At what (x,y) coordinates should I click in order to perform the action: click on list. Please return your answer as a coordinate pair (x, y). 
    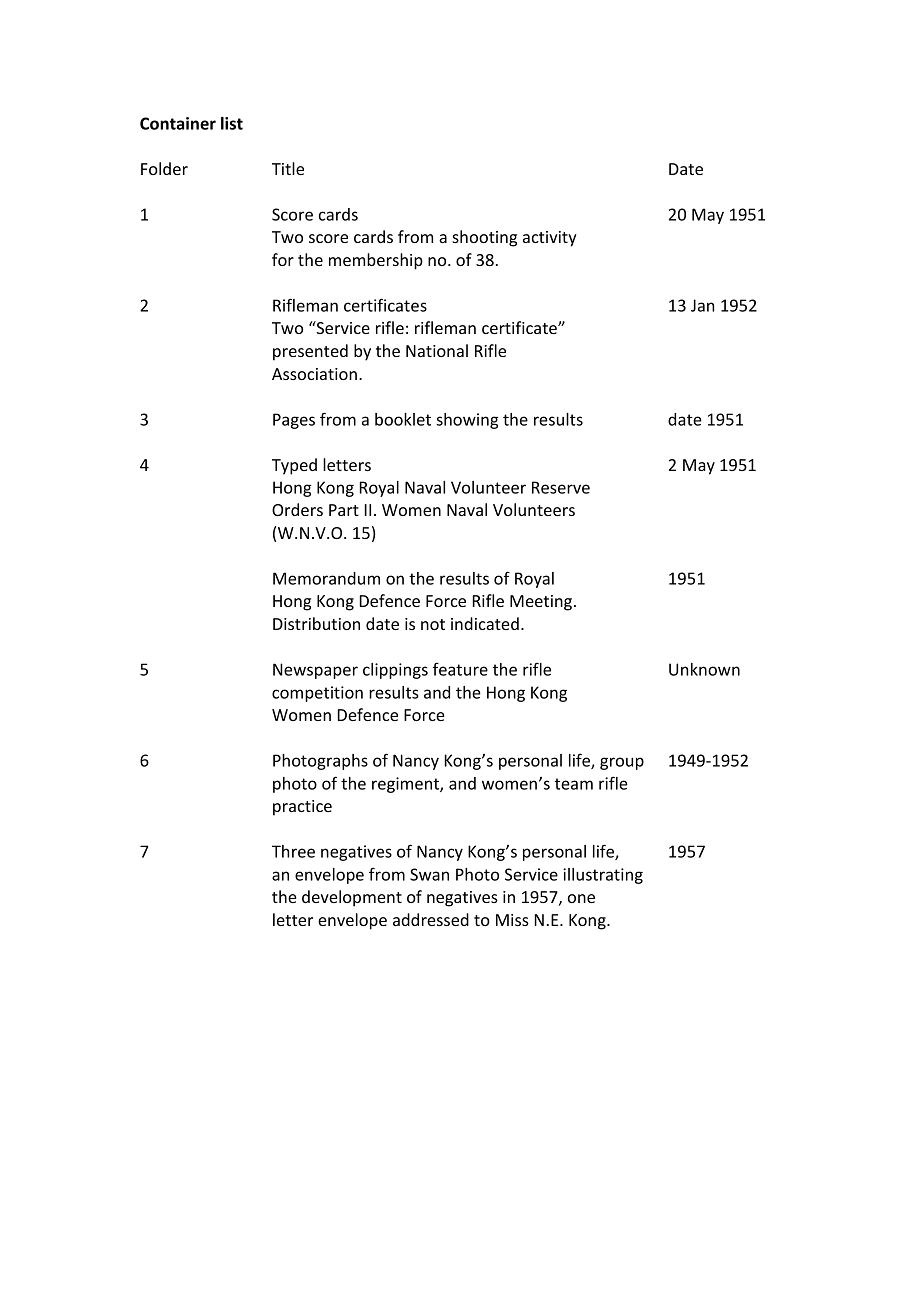
    Looking at the image, I should click on (232, 123).
